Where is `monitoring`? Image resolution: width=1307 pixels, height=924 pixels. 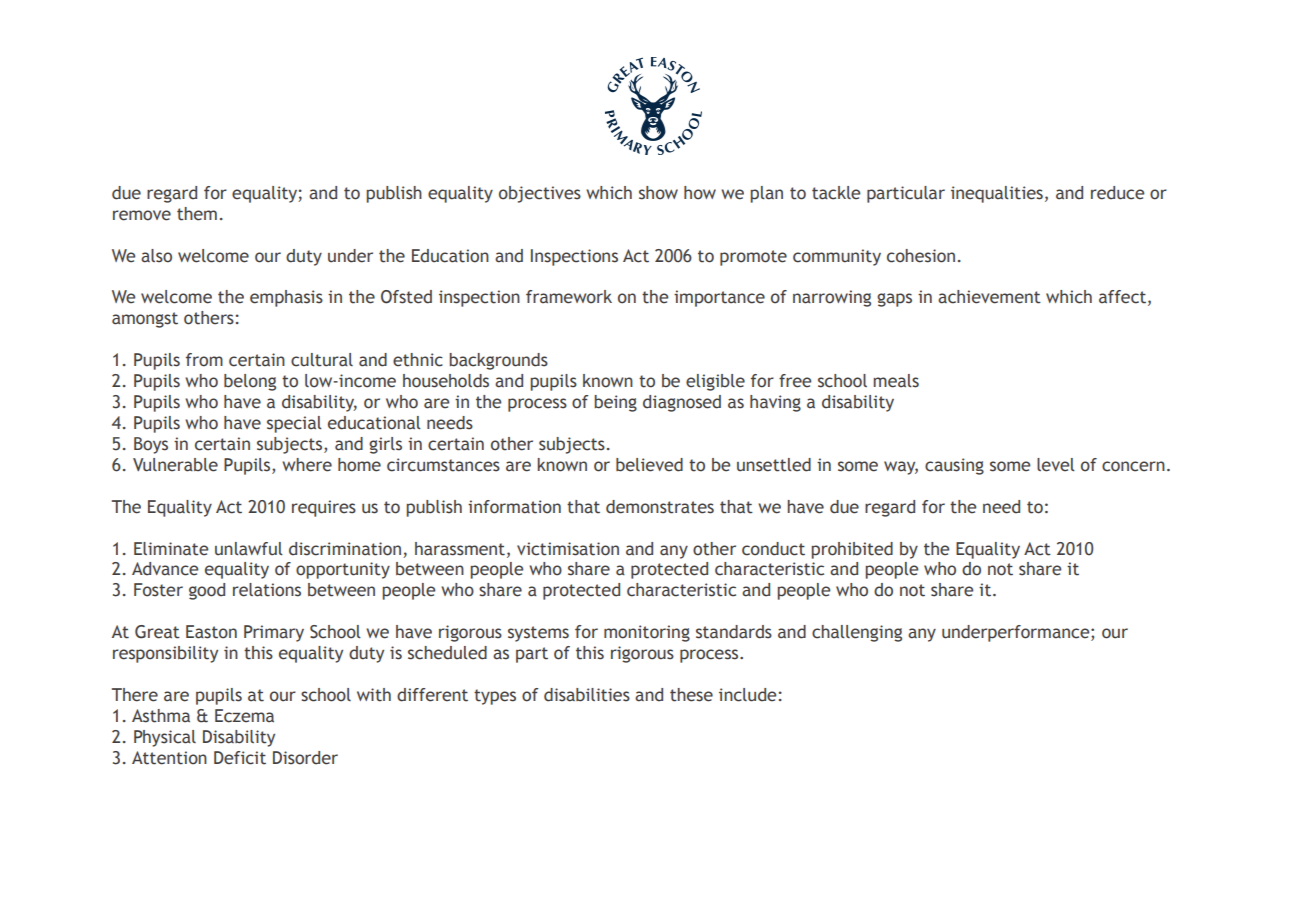
monitoring is located at coordinates (647, 633).
